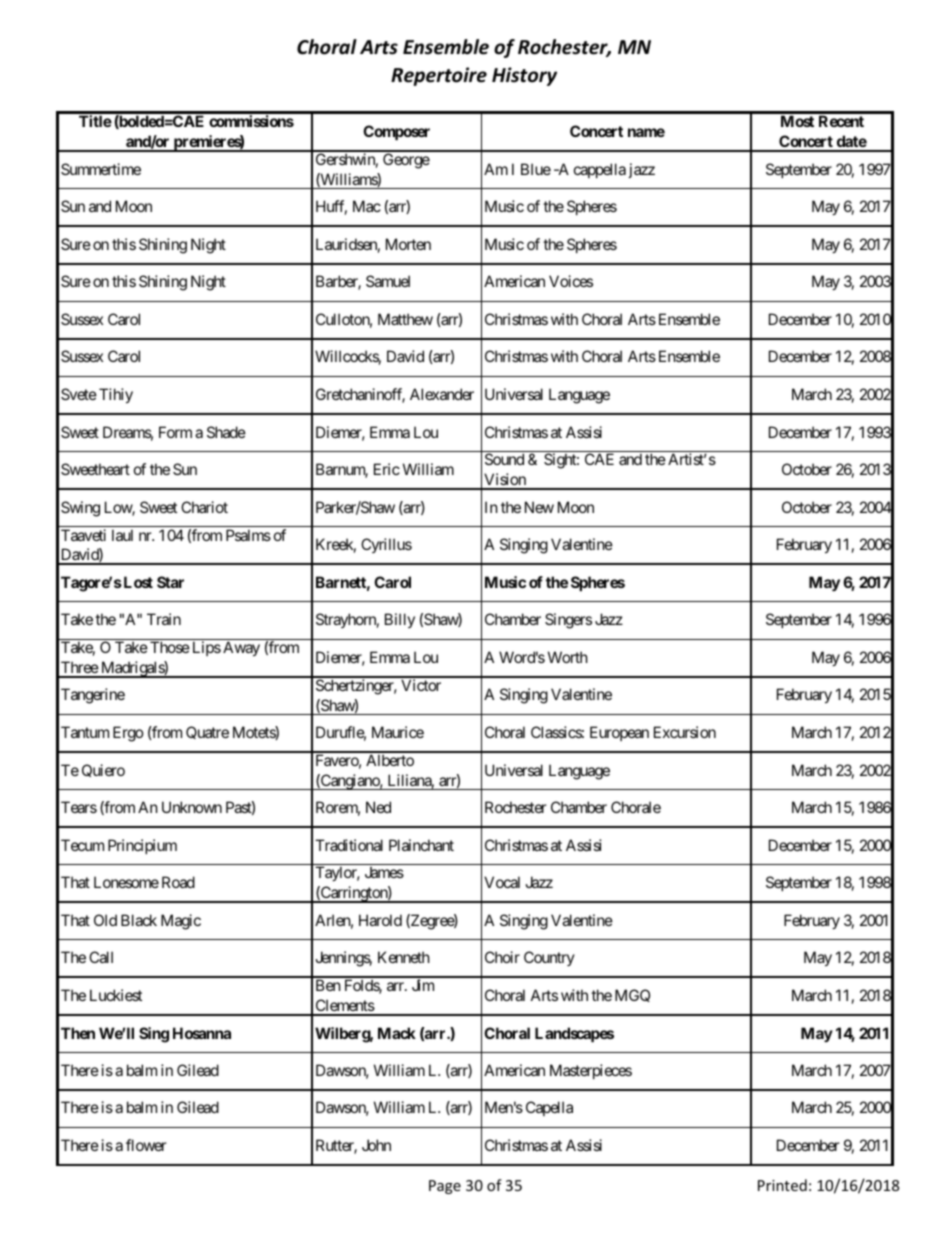 The image size is (952, 1233). What do you see at coordinates (101, 169) in the screenshot?
I see `Summertime` at bounding box center [101, 169].
